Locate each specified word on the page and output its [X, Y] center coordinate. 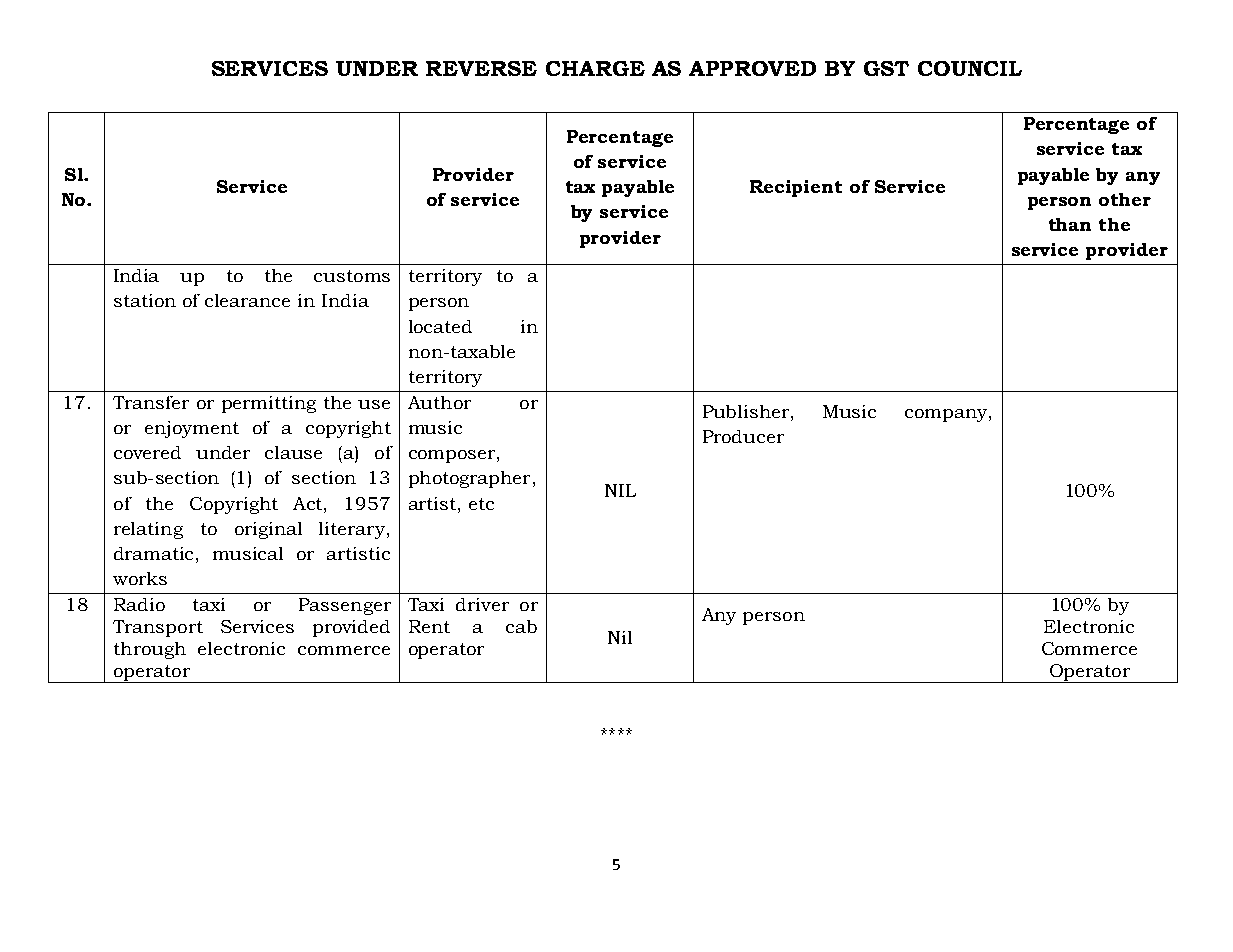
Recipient [796, 188]
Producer [743, 436]
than [1070, 224]
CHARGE [595, 68]
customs [352, 276]
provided [351, 628]
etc [481, 504]
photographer [469, 479]
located [440, 326]
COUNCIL [970, 68]
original [268, 530]
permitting [269, 404]
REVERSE [481, 68]
